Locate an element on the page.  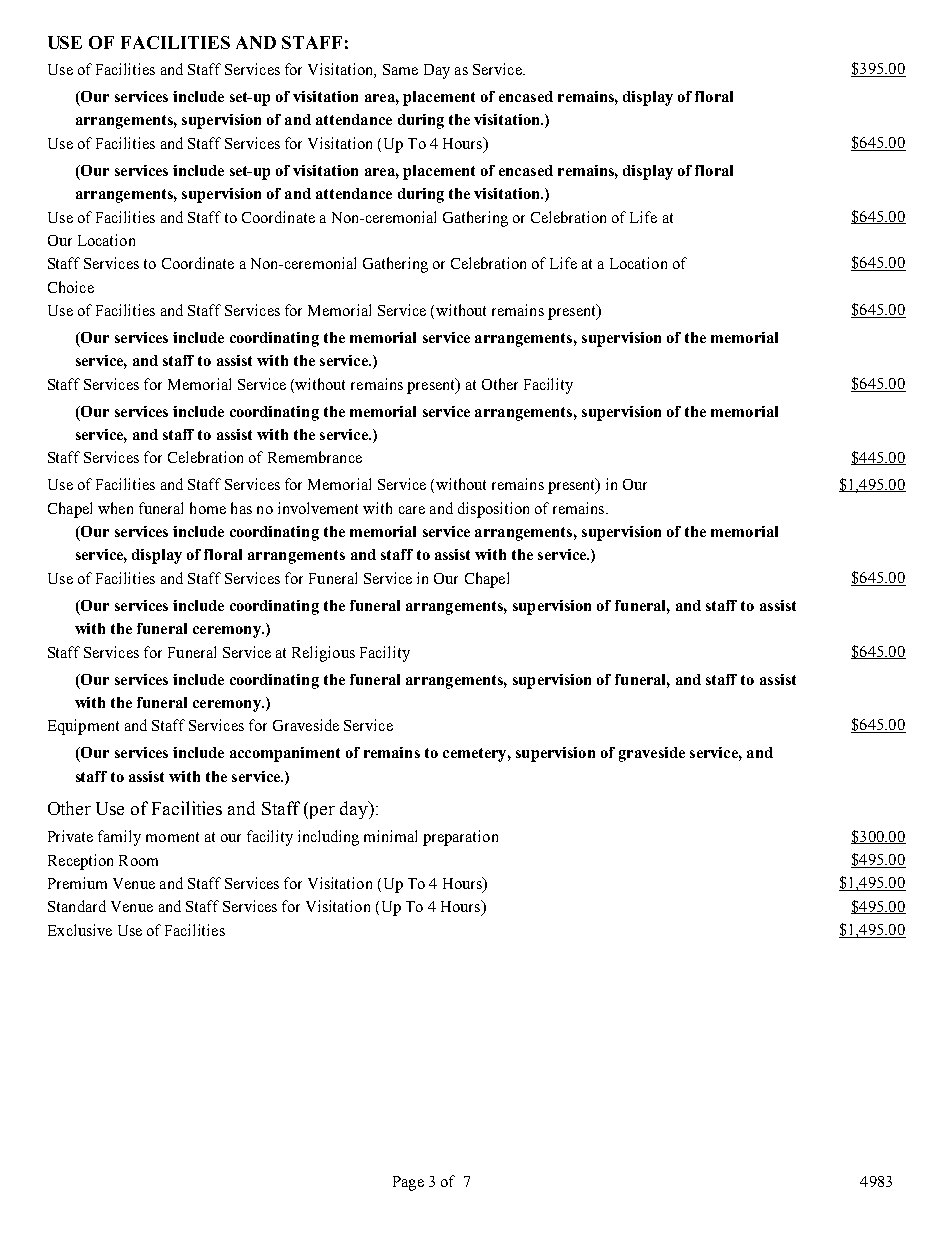
care is located at coordinates (412, 510).
